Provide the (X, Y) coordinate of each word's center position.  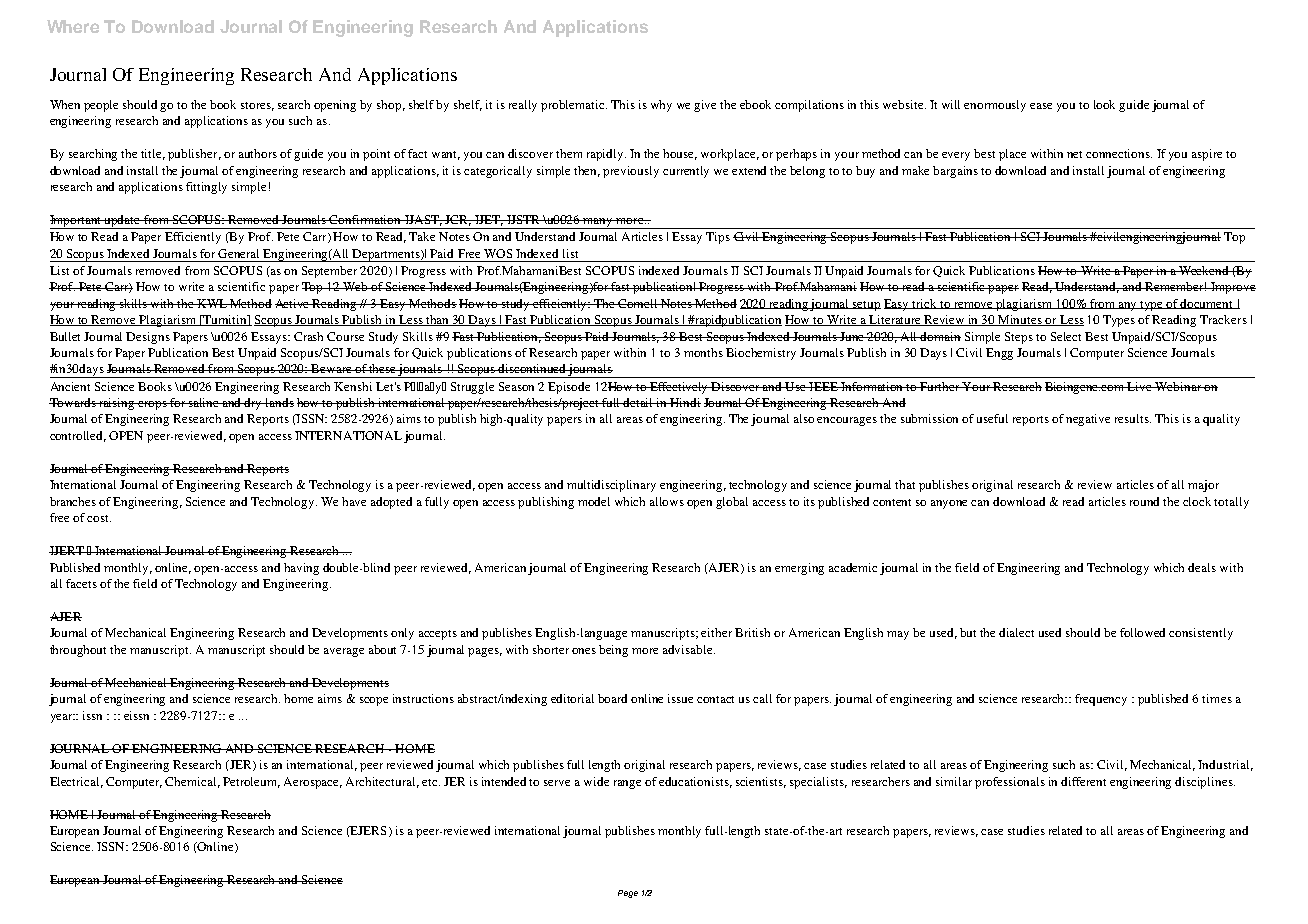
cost (99, 518)
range (627, 784)
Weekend (1204, 270)
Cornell (638, 303)
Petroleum (251, 782)
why (661, 106)
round (1144, 501)
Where (73, 26)
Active (293, 303)
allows (667, 501)
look (1104, 104)
